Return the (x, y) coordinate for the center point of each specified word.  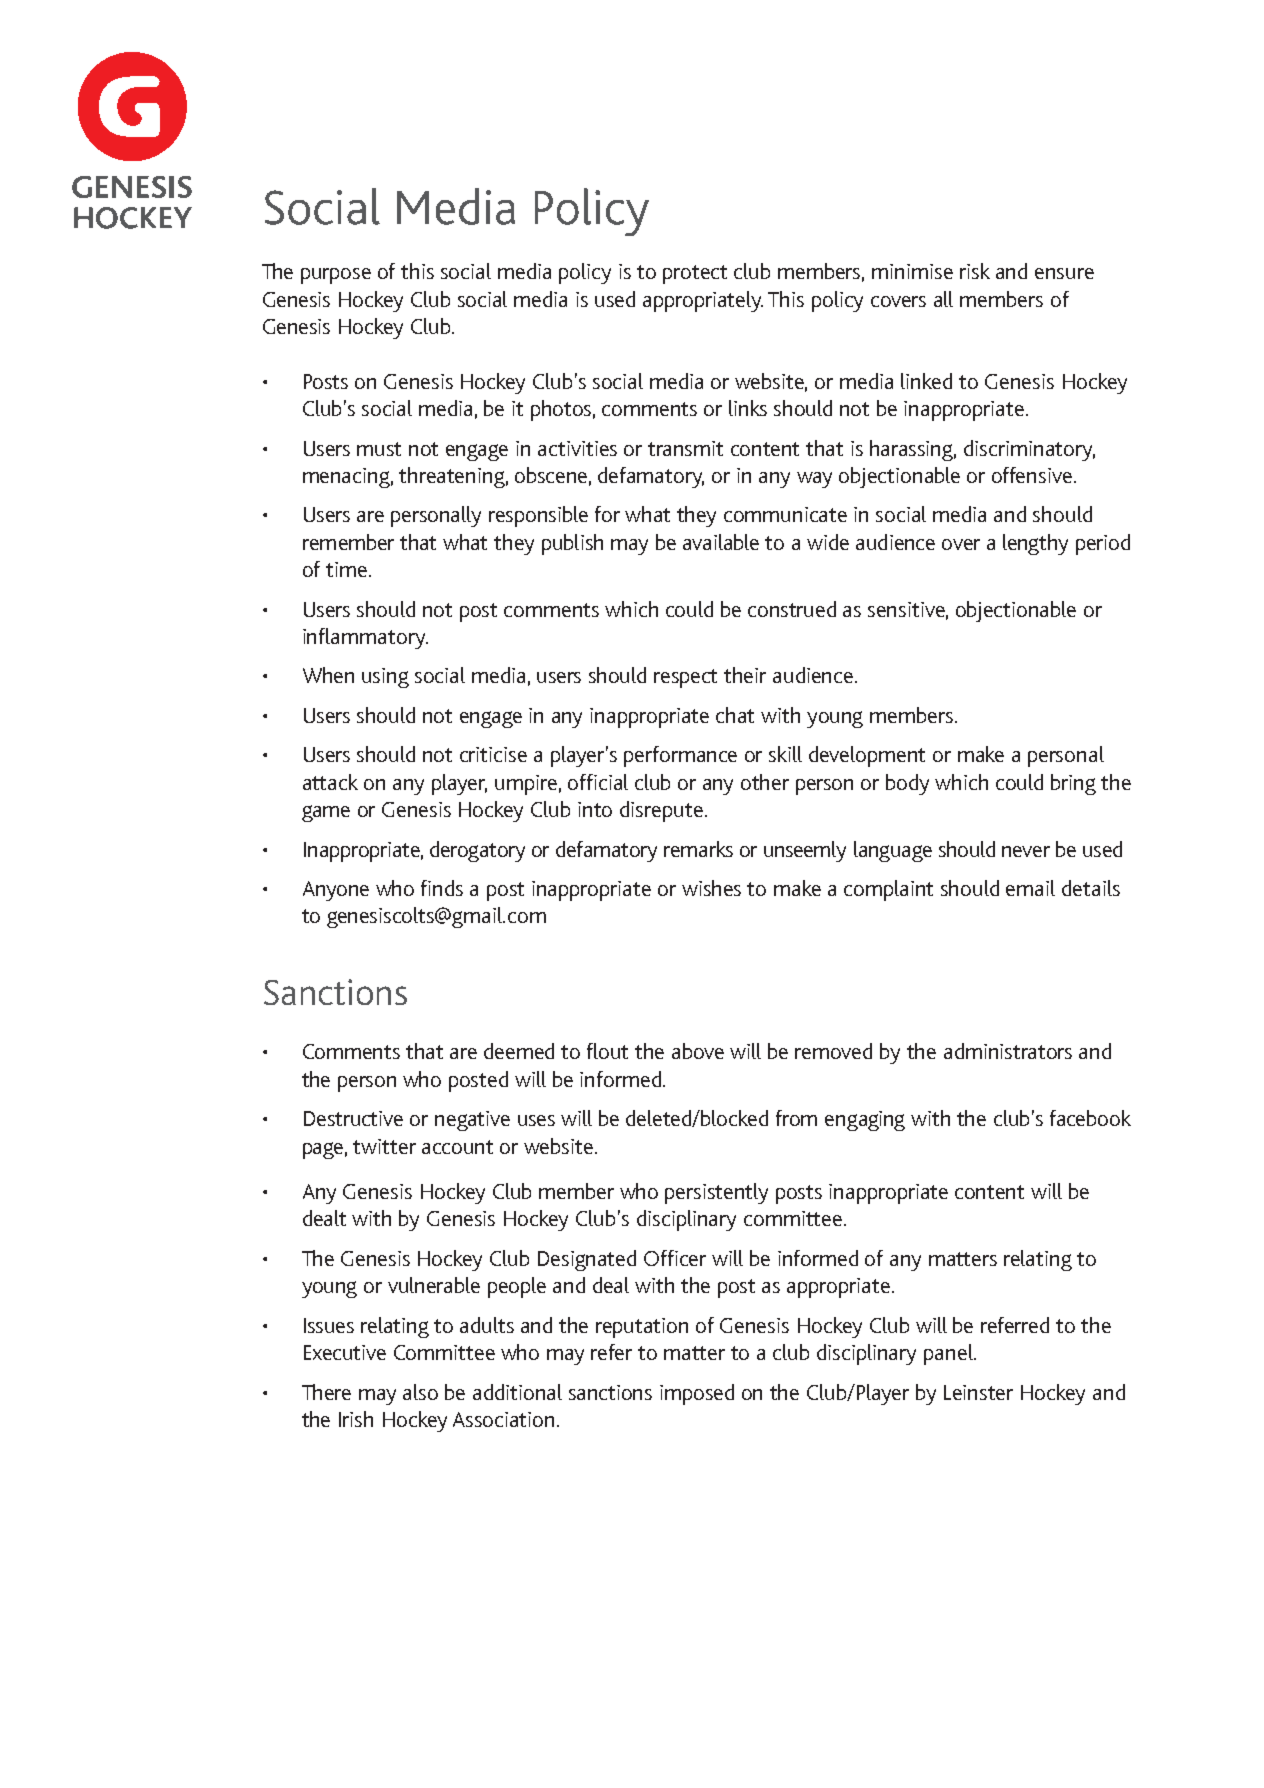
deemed (519, 1051)
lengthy (1035, 544)
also (420, 1392)
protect (695, 274)
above (698, 1051)
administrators (1008, 1051)
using (385, 678)
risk (975, 271)
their (745, 675)
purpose (336, 276)
